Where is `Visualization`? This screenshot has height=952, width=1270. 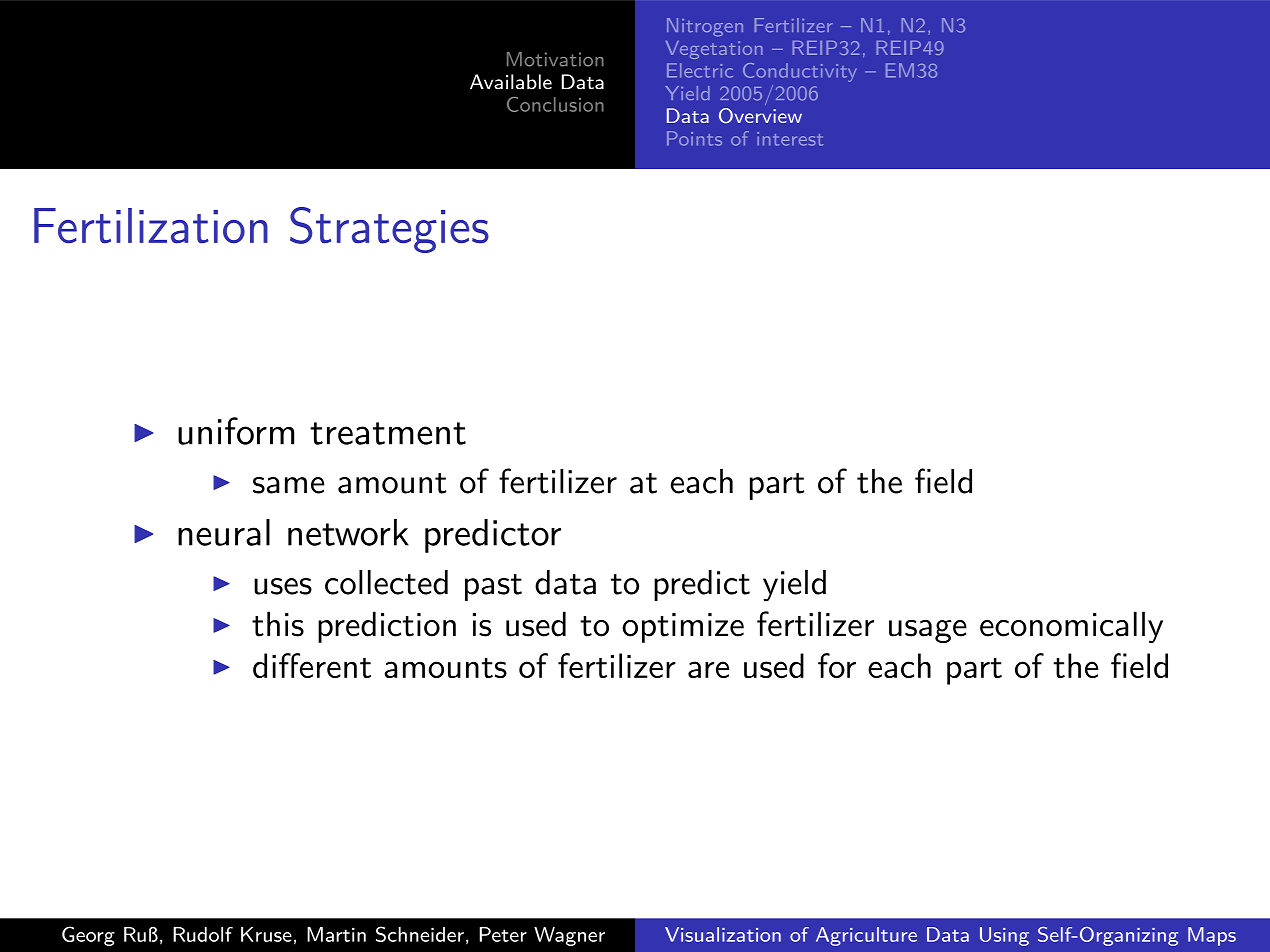 Visualization is located at coordinates (723, 934).
